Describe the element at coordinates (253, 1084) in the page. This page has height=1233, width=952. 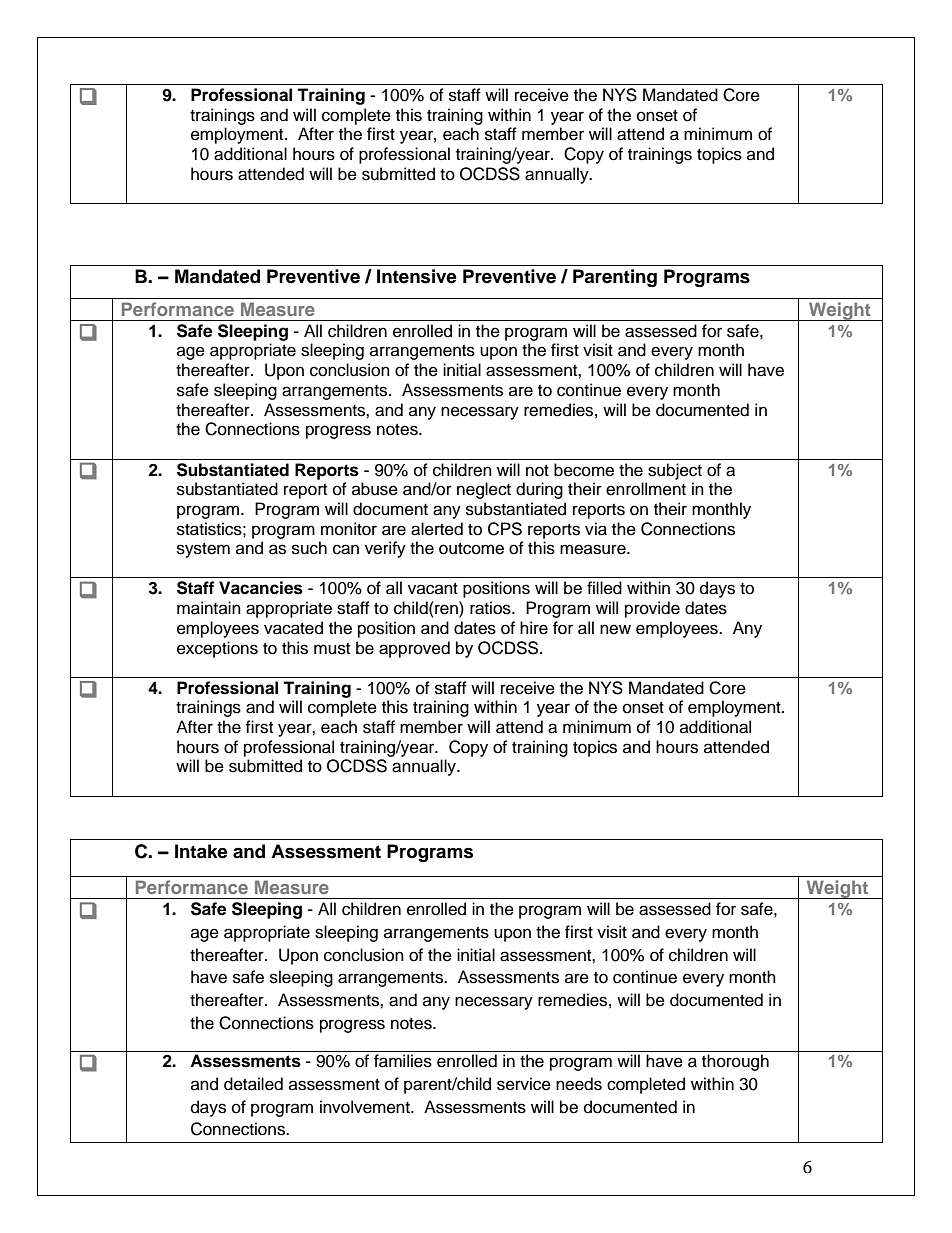
I see `detailed` at that location.
